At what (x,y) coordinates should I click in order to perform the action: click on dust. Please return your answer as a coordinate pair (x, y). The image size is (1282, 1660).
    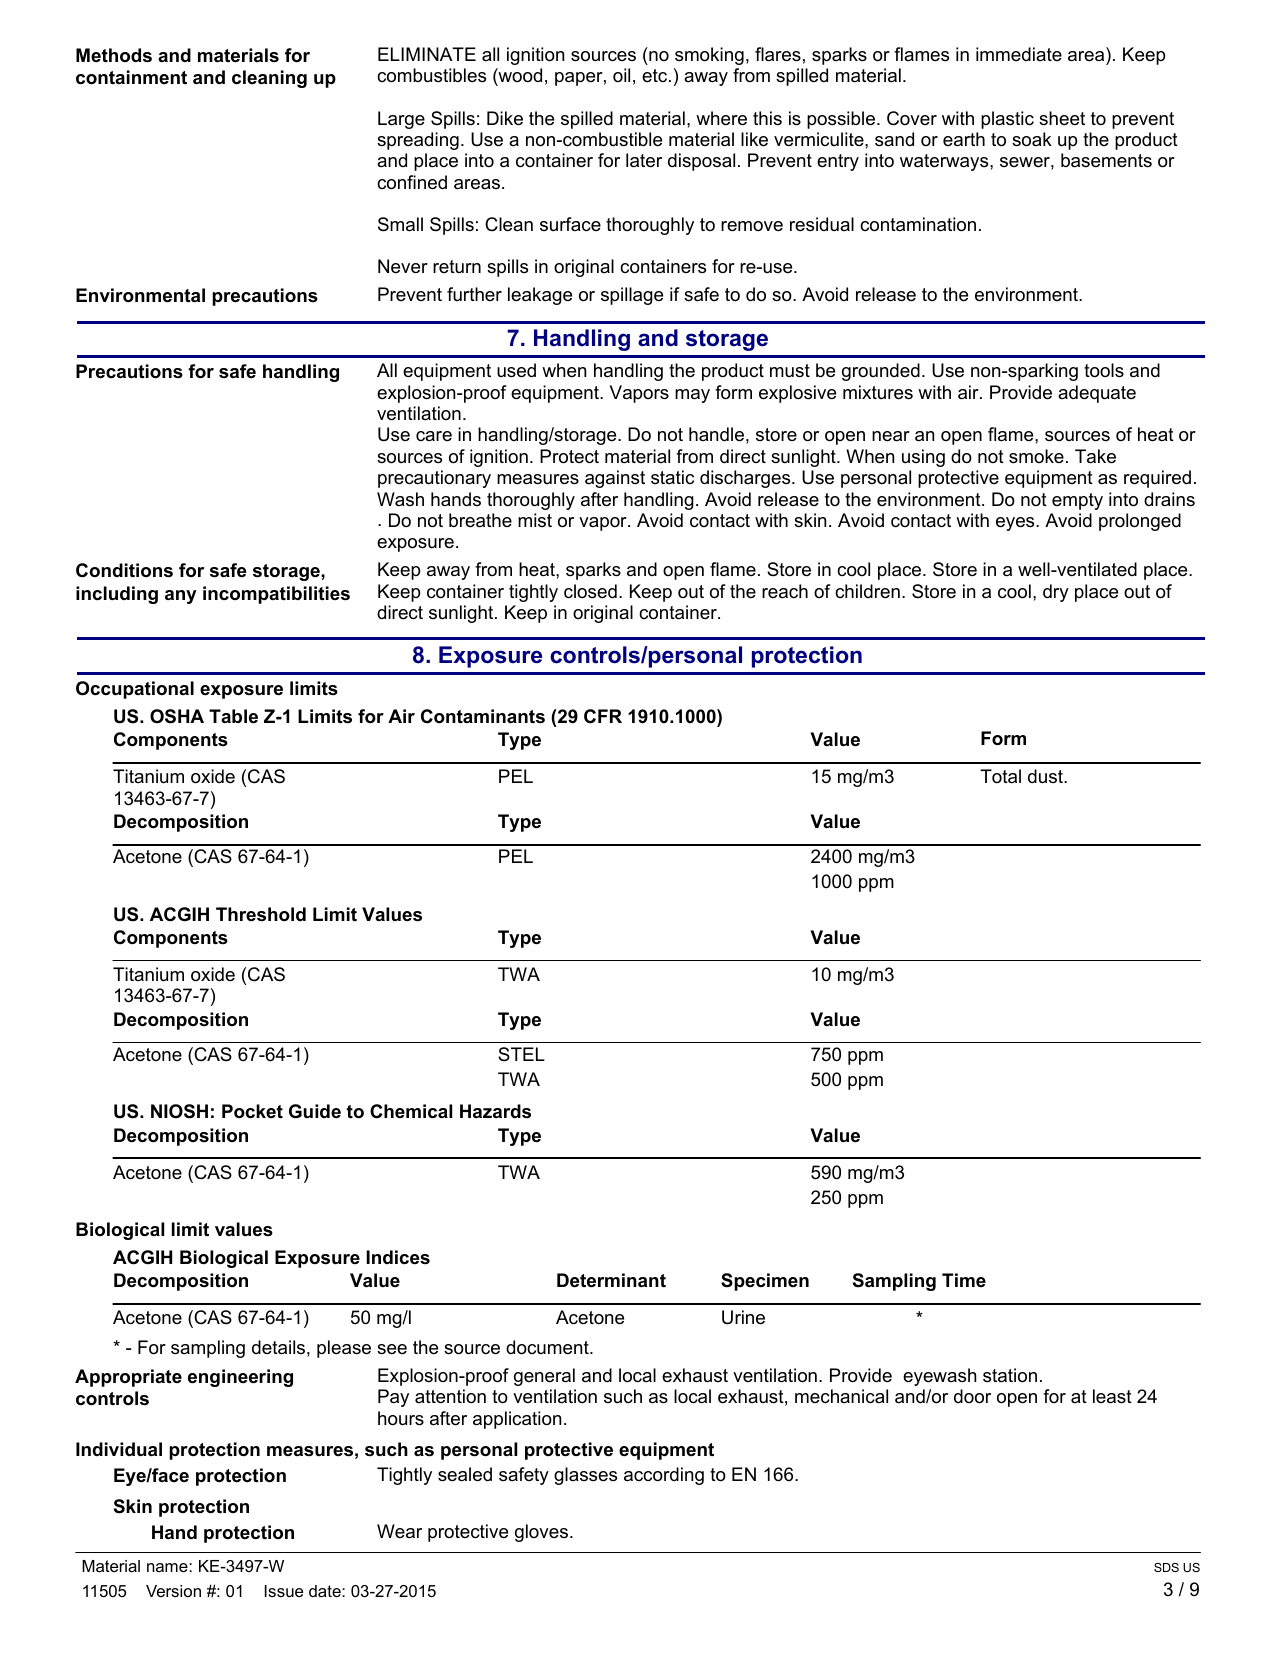
    Looking at the image, I should click on (1046, 776).
